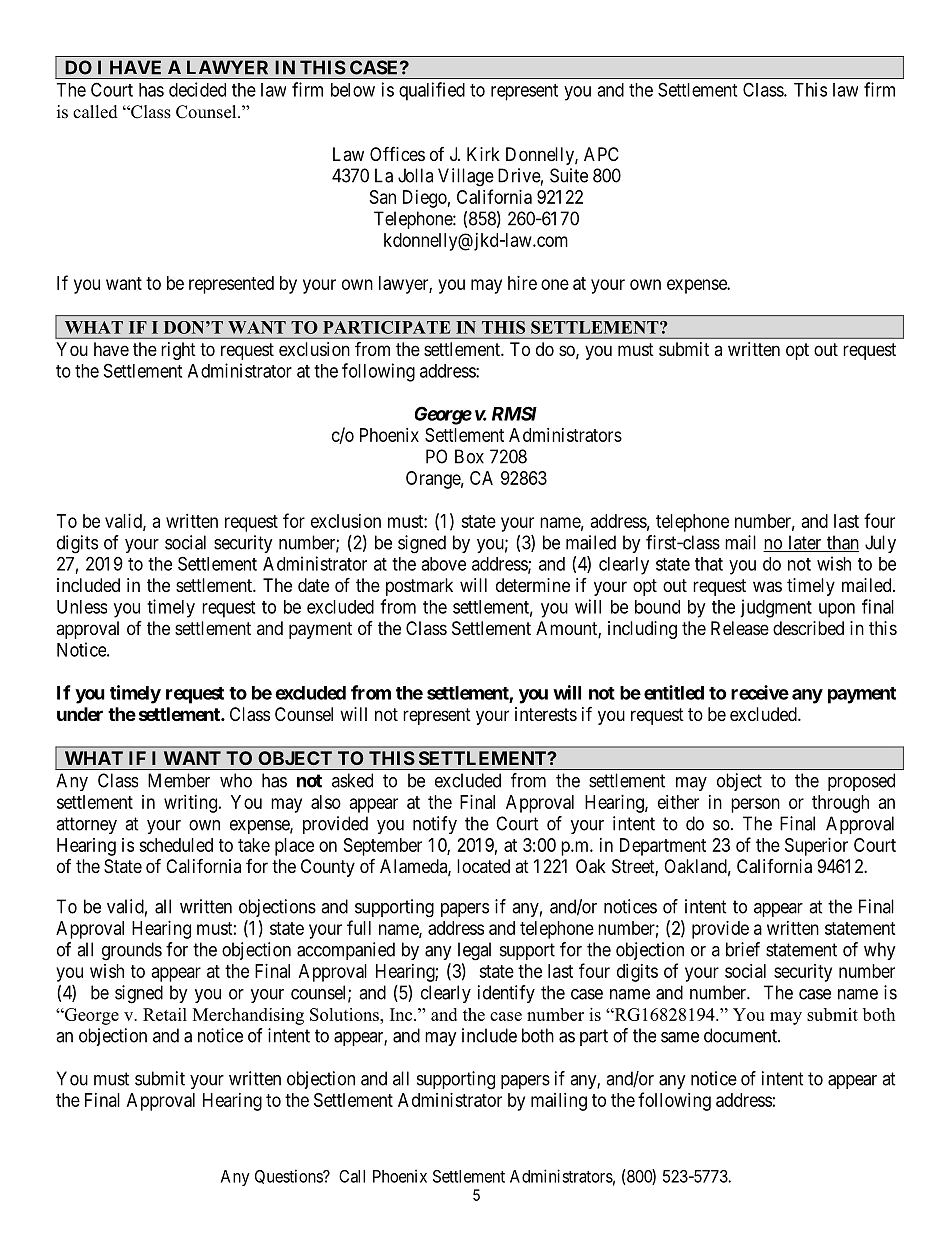 The width and height of the page is (952, 1233). What do you see at coordinates (435, 825) in the page?
I see `notify` at bounding box center [435, 825].
